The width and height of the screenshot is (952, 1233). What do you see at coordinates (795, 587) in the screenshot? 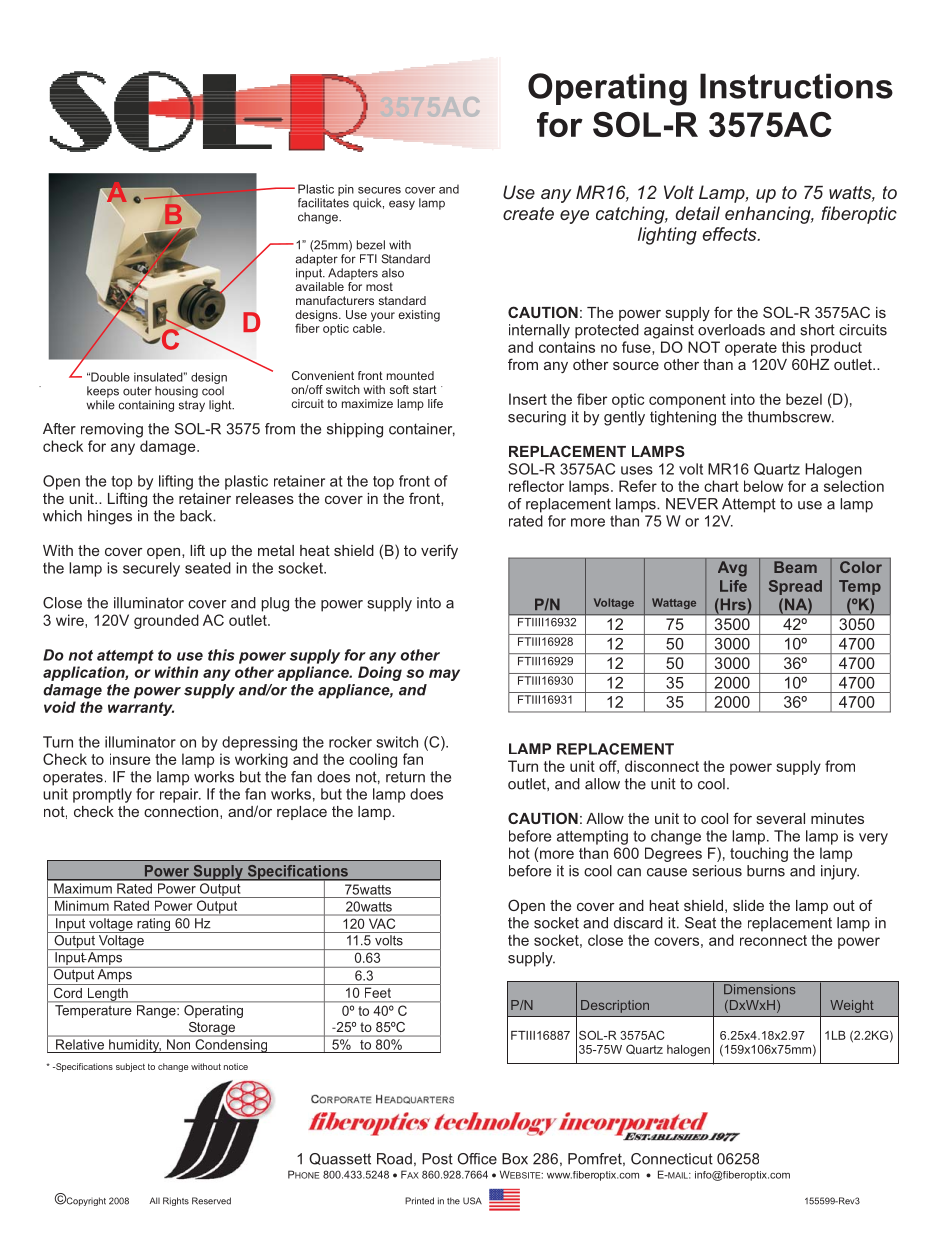
I see `Spread` at bounding box center [795, 587].
